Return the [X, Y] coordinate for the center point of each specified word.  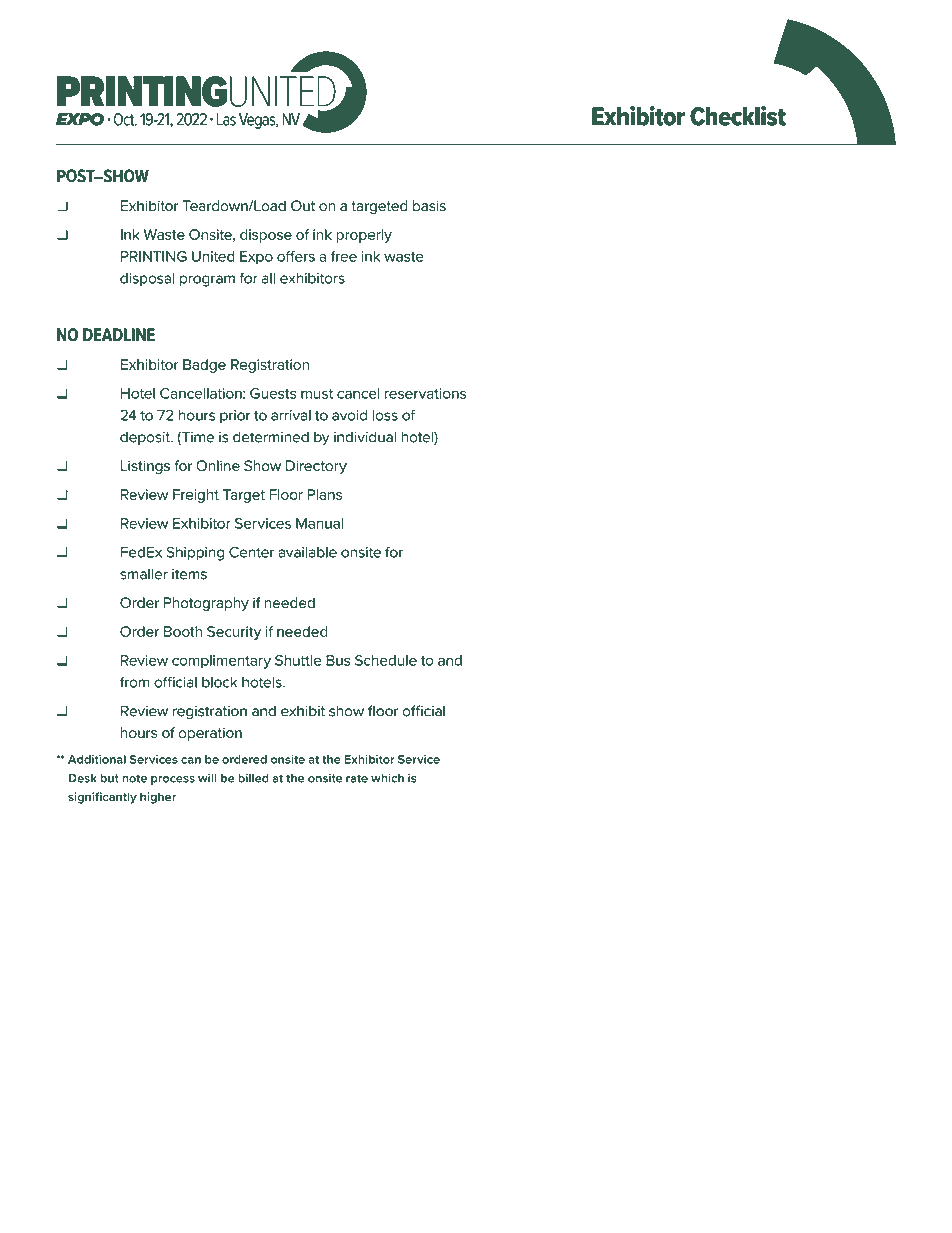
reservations [425, 393]
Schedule [386, 660]
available [307, 552]
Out [303, 205]
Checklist [738, 116]
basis [429, 206]
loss [385, 415]
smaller [144, 574]
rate [357, 778]
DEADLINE [119, 334]
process [173, 780]
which [387, 778]
